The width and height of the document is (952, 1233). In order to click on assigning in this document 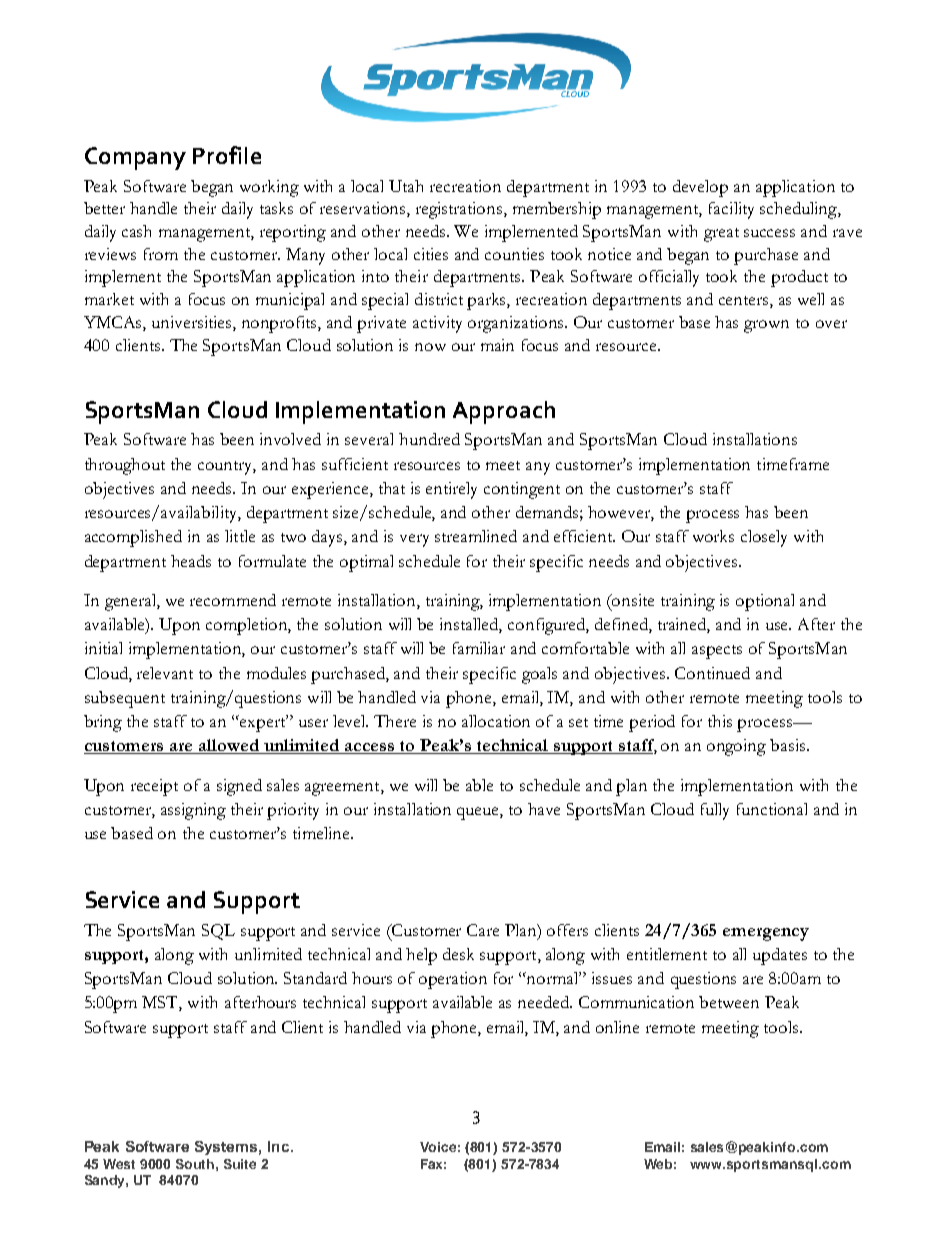, I will do `click(193, 811)`.
